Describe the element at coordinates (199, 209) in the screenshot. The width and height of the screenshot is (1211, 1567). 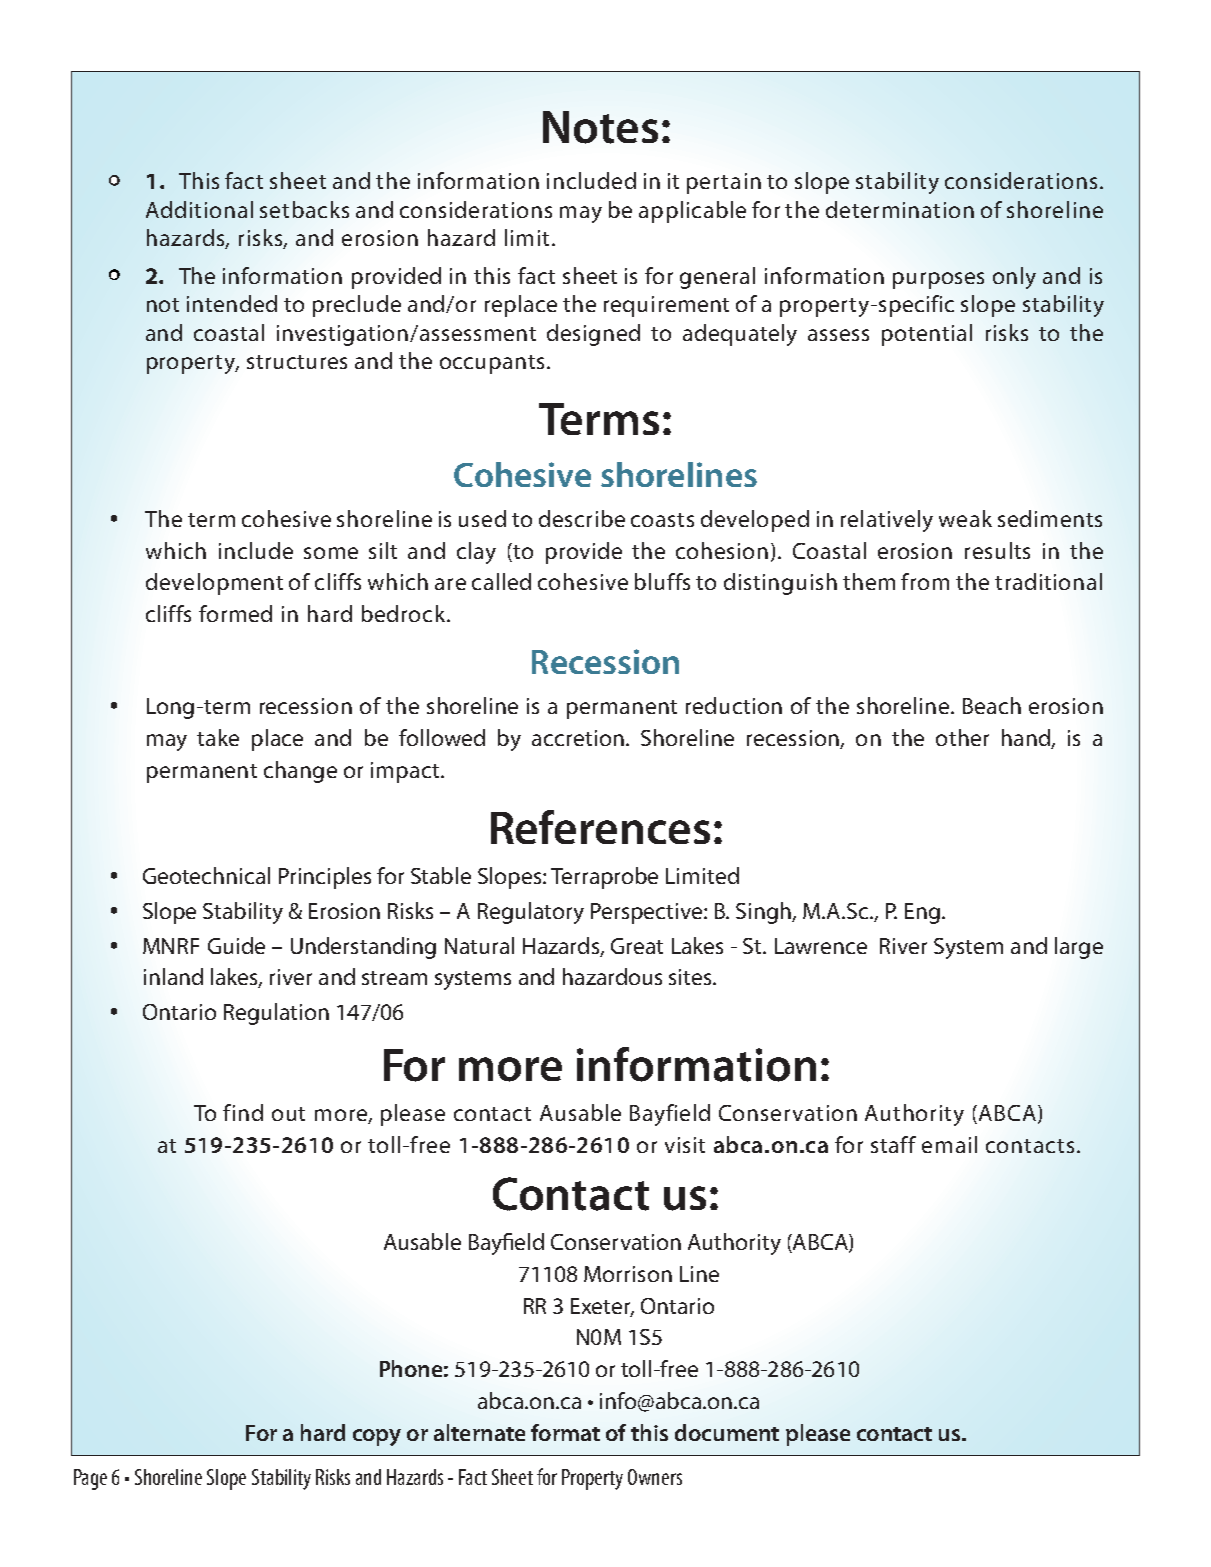
I see `Additional` at that location.
